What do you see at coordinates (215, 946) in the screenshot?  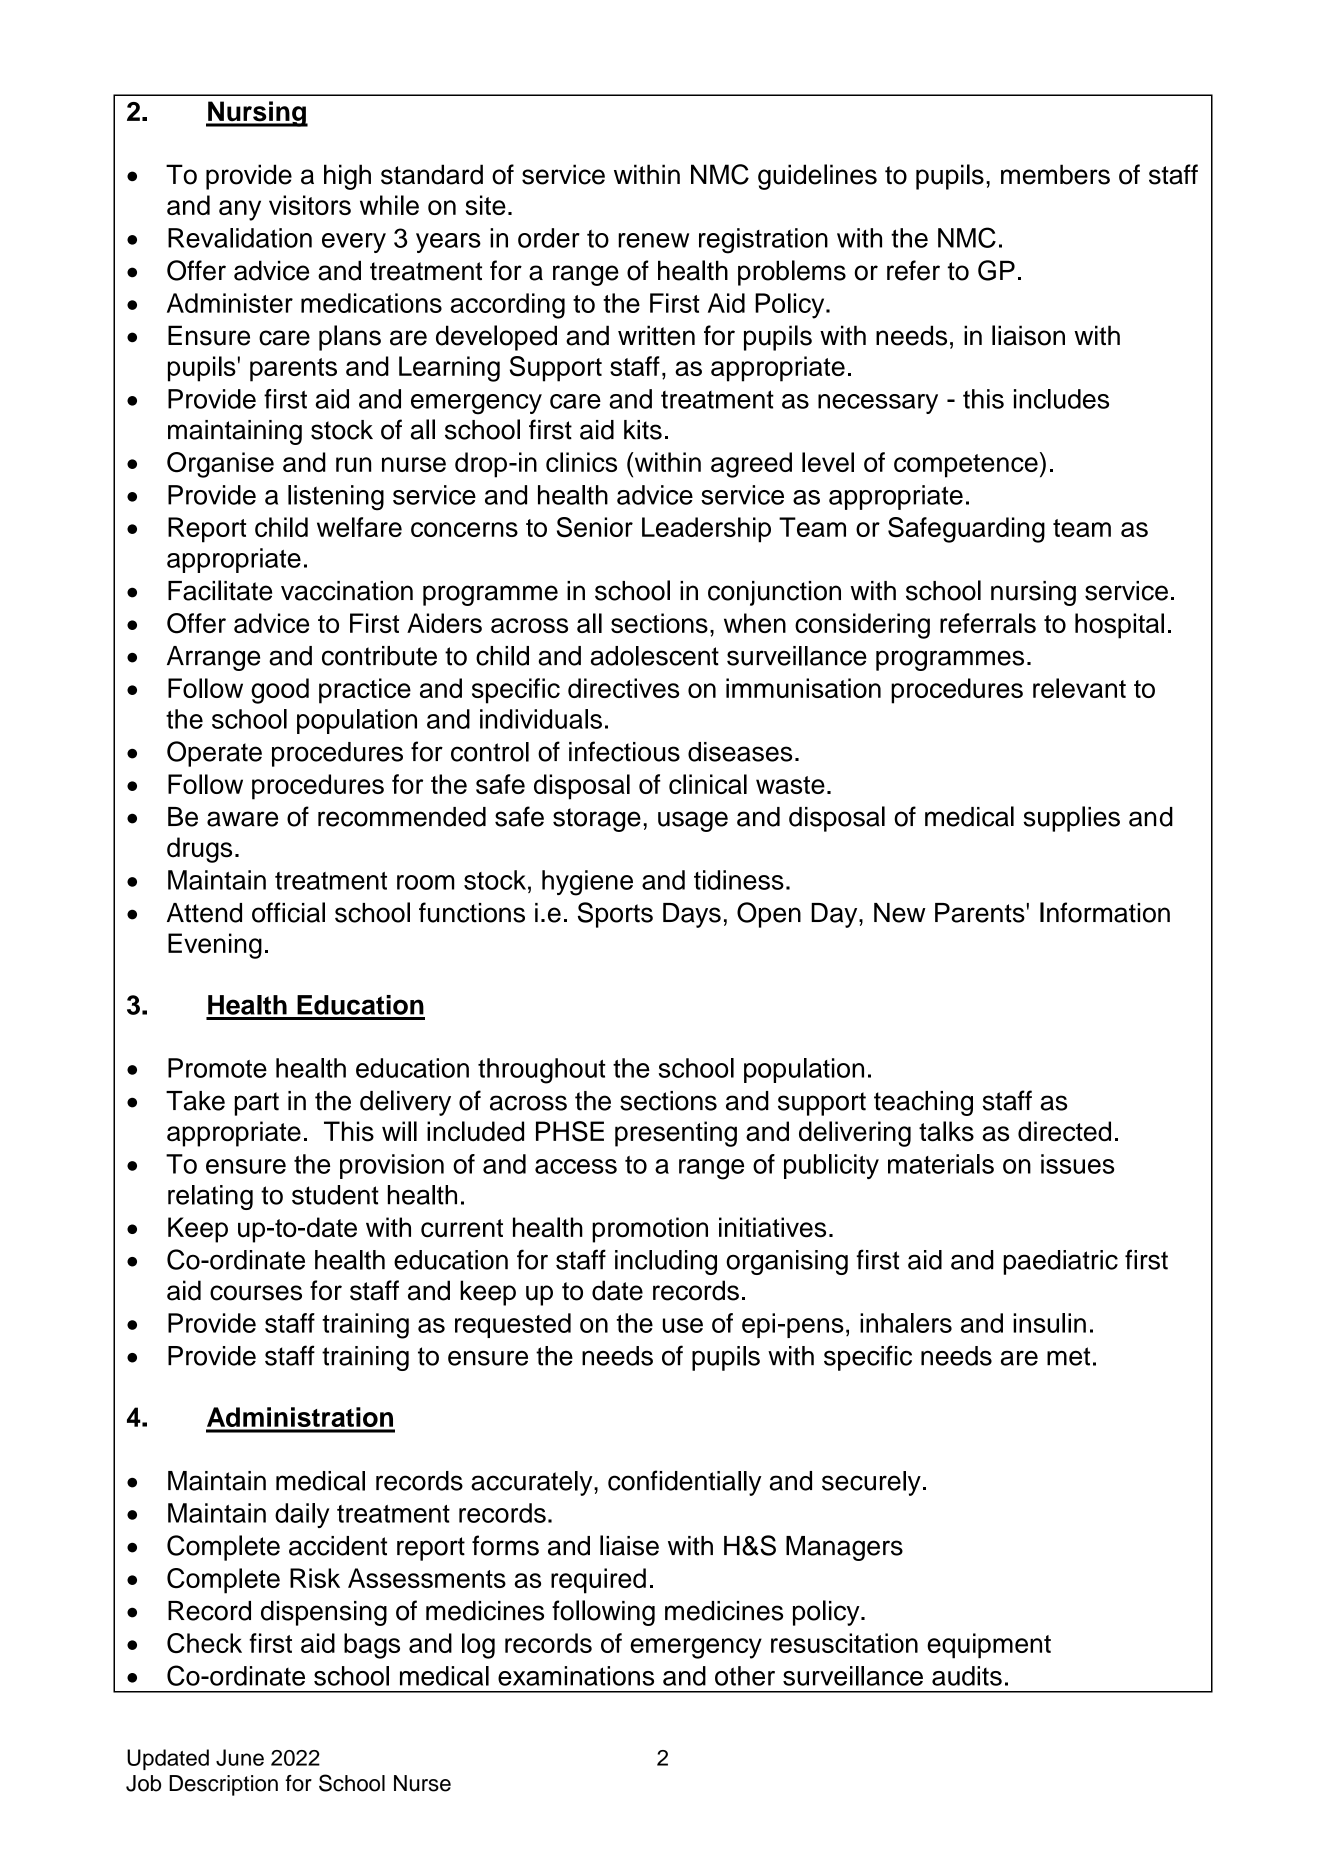 I see `Evening` at bounding box center [215, 946].
